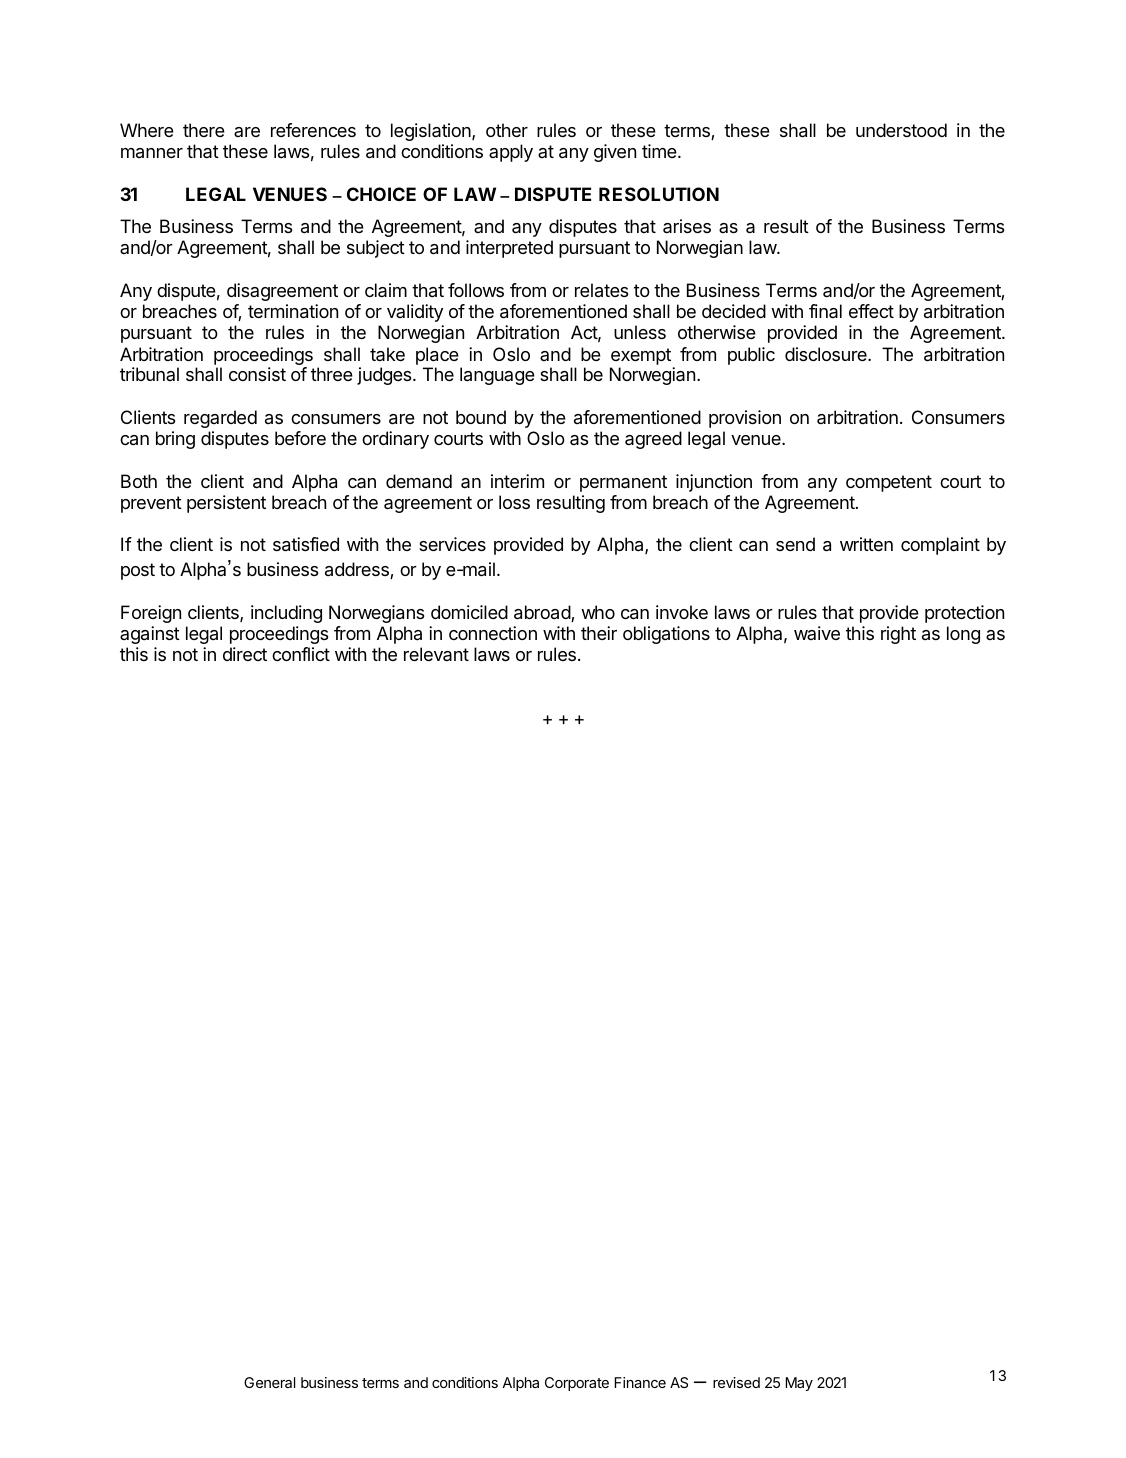  Describe the element at coordinates (577, 1384) in the screenshot. I see `Corporate` at that location.
